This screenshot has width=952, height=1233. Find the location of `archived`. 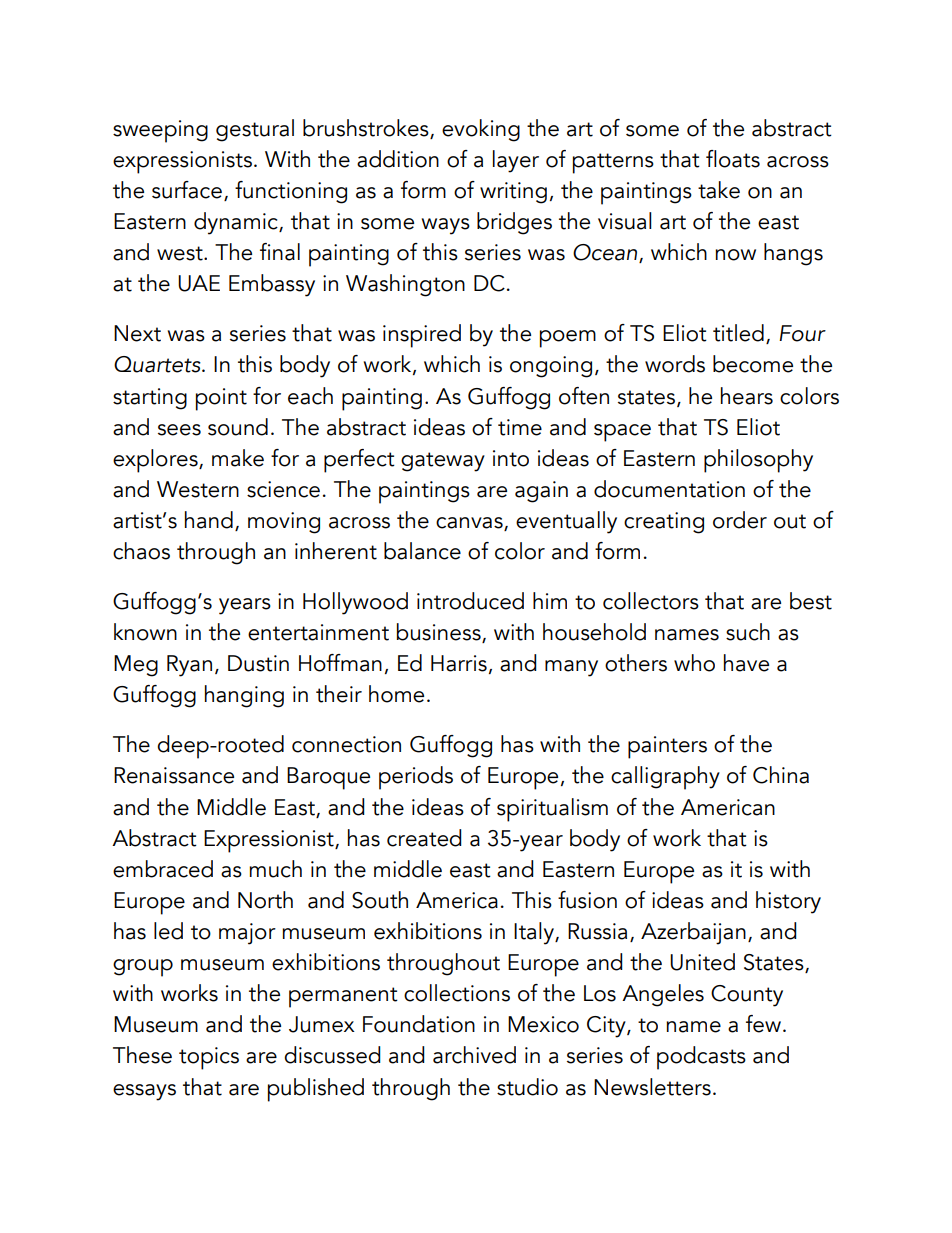

archived is located at coordinates (474, 1055).
